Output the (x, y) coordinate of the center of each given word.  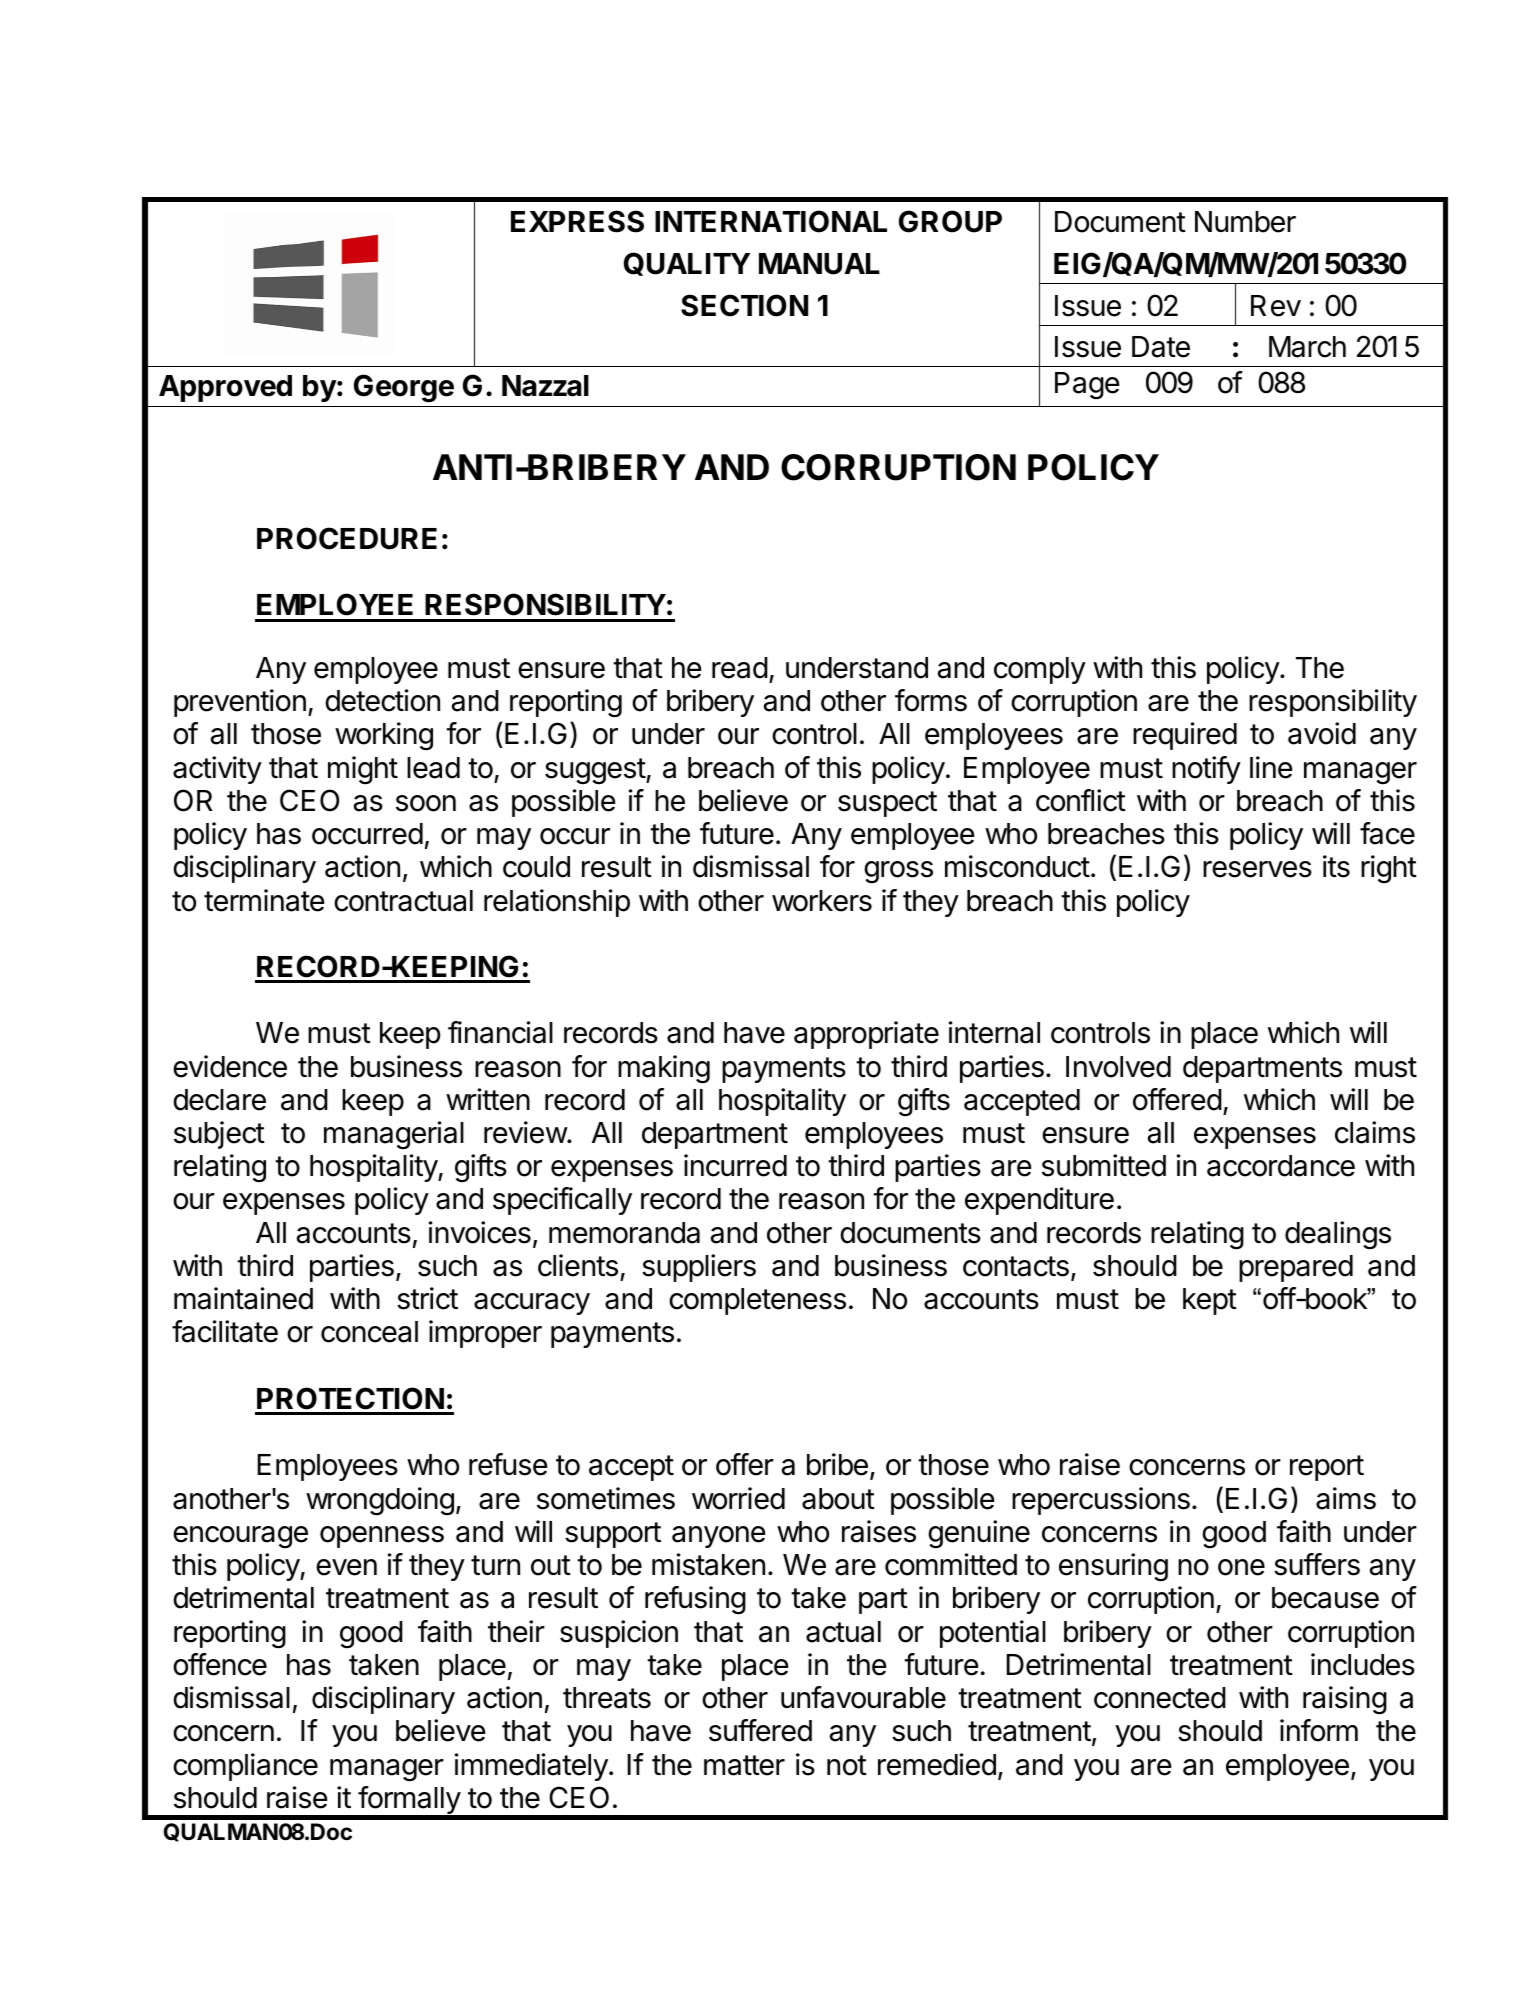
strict (427, 1298)
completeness (757, 1301)
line (1271, 767)
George (404, 388)
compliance (245, 1767)
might (363, 770)
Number (1245, 222)
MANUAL (819, 264)
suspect (887, 804)
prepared (1296, 1268)
